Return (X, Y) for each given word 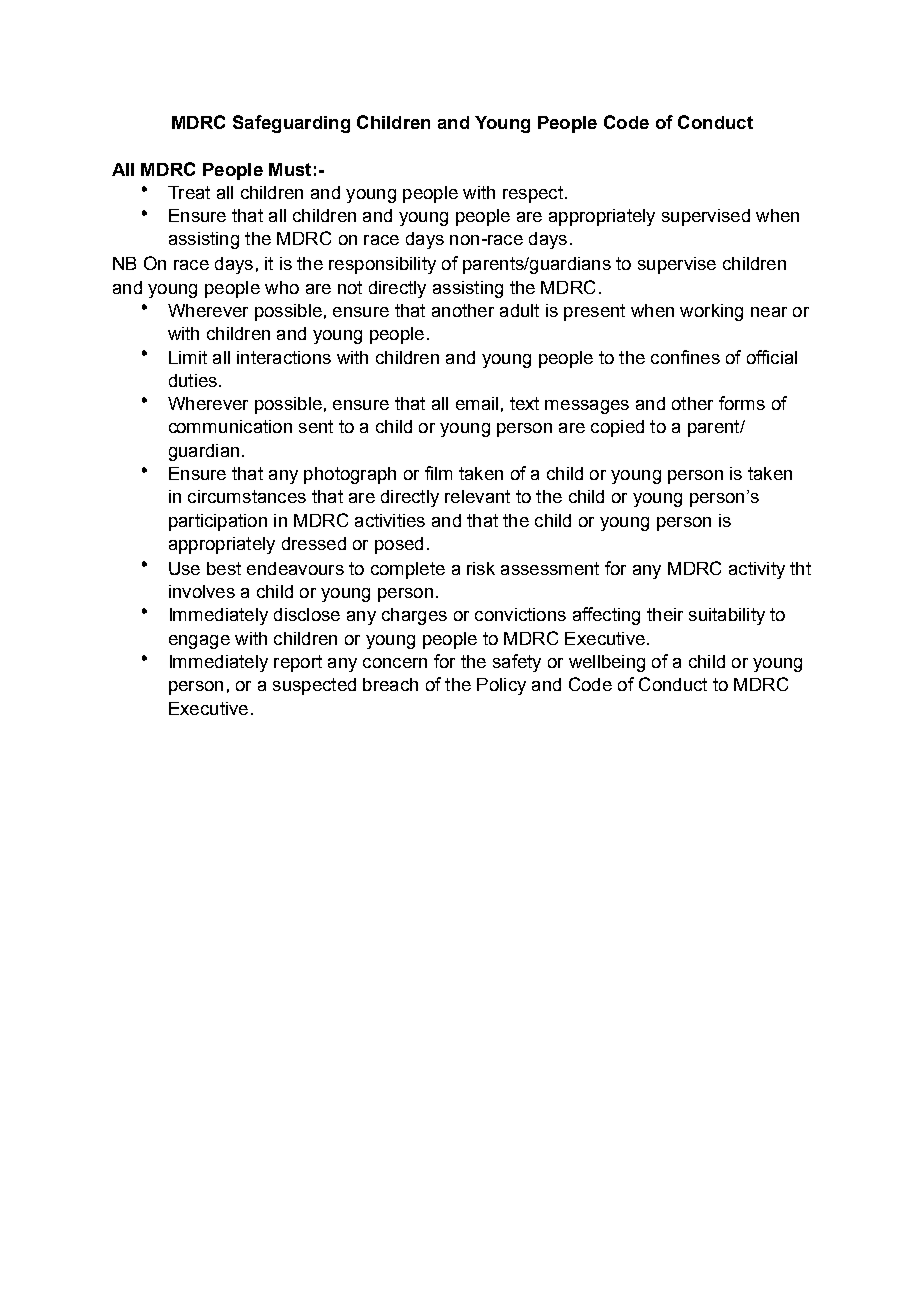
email (477, 403)
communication (230, 426)
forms (742, 403)
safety (517, 663)
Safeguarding (291, 124)
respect (533, 194)
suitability (727, 616)
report (298, 663)
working (711, 312)
